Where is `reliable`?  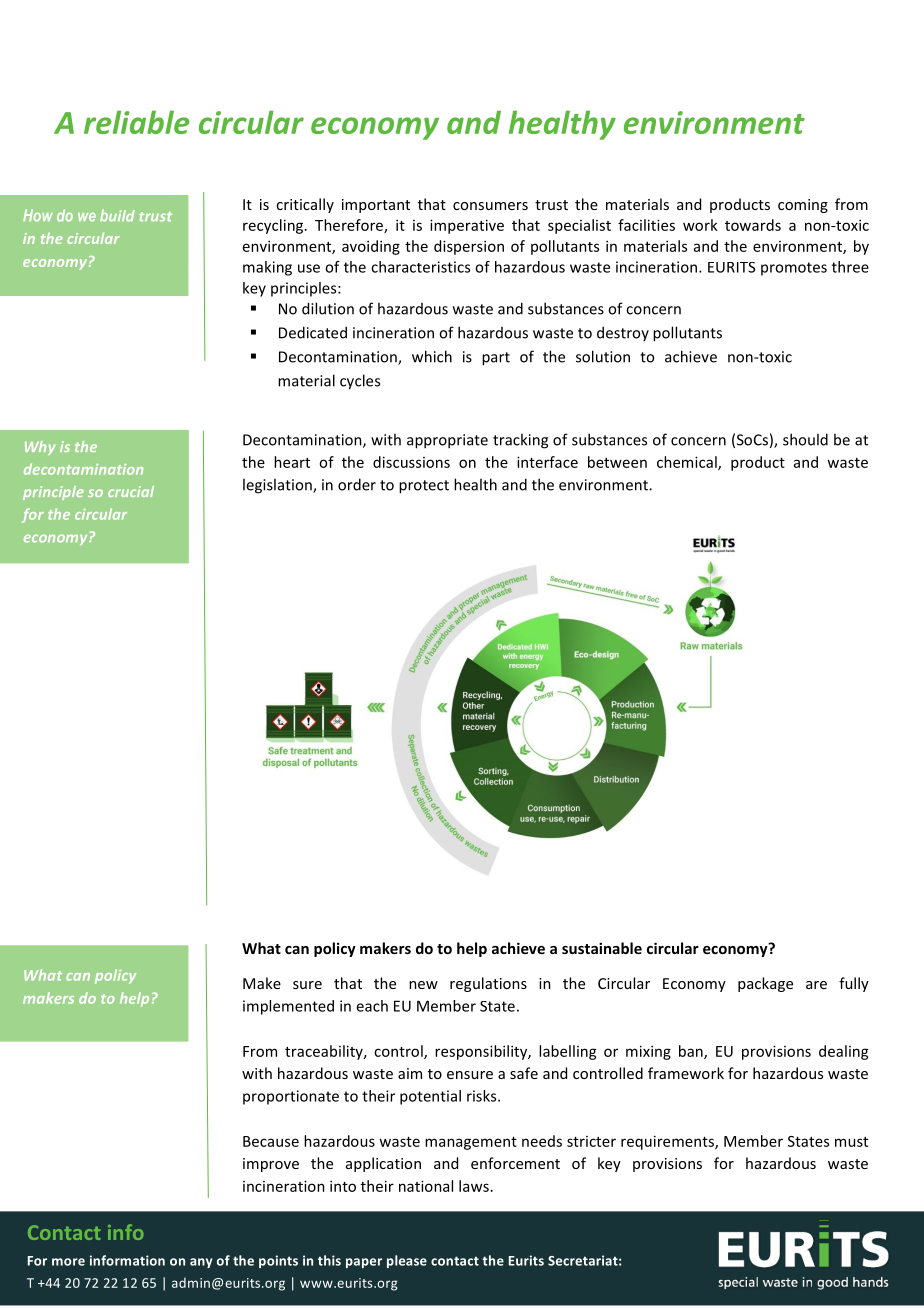
reliable is located at coordinates (137, 122).
